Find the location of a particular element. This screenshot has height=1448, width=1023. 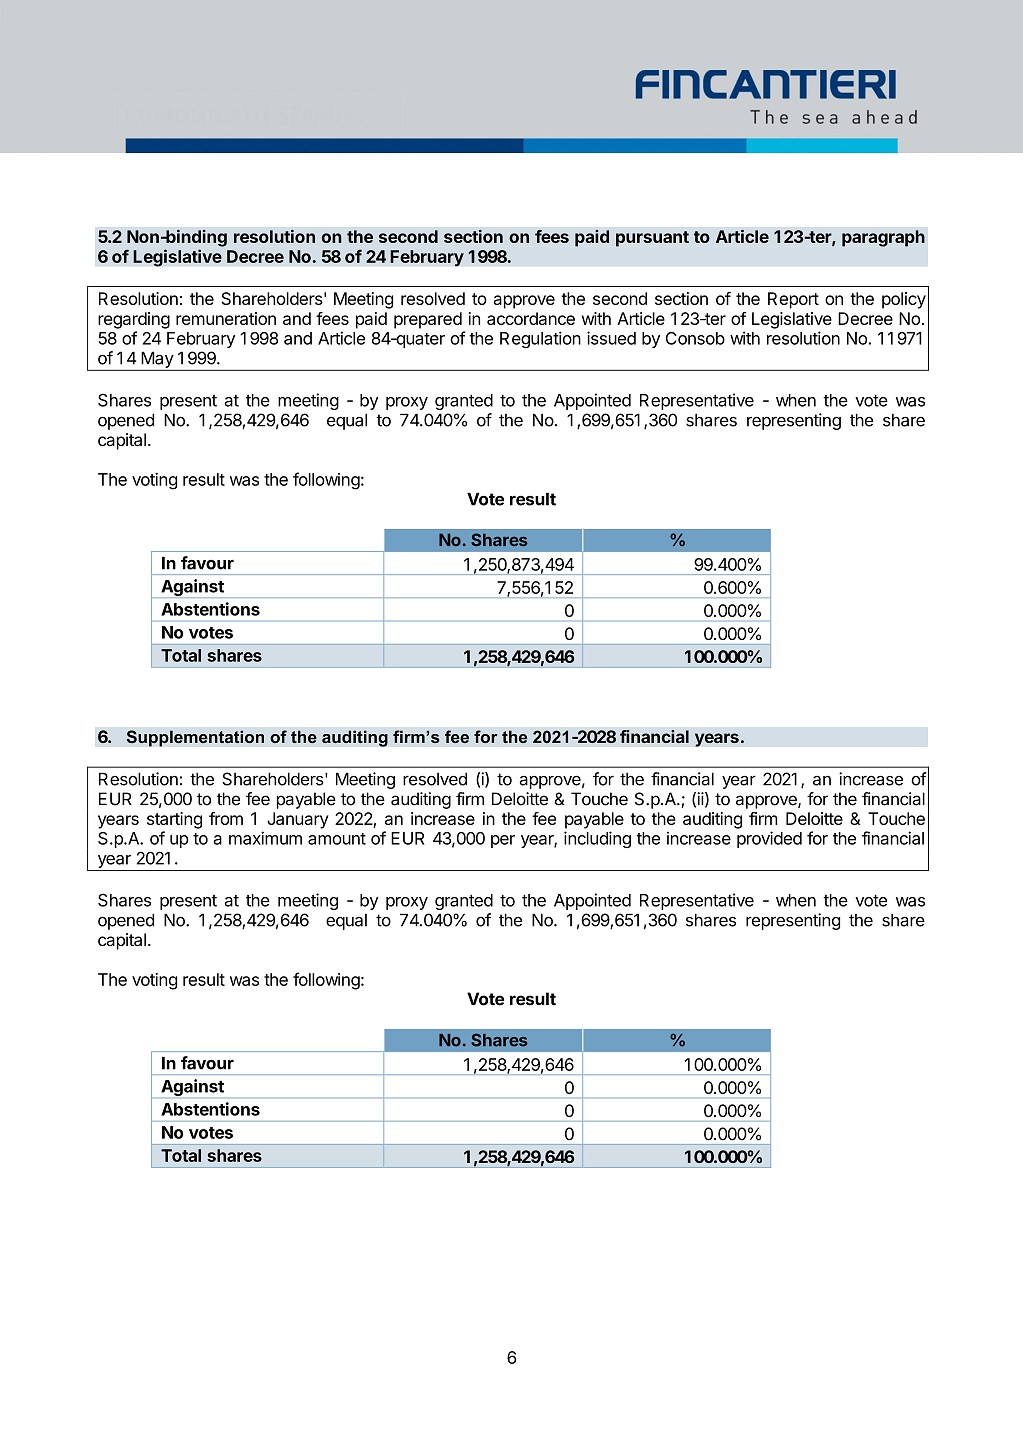

Report is located at coordinates (793, 300).
